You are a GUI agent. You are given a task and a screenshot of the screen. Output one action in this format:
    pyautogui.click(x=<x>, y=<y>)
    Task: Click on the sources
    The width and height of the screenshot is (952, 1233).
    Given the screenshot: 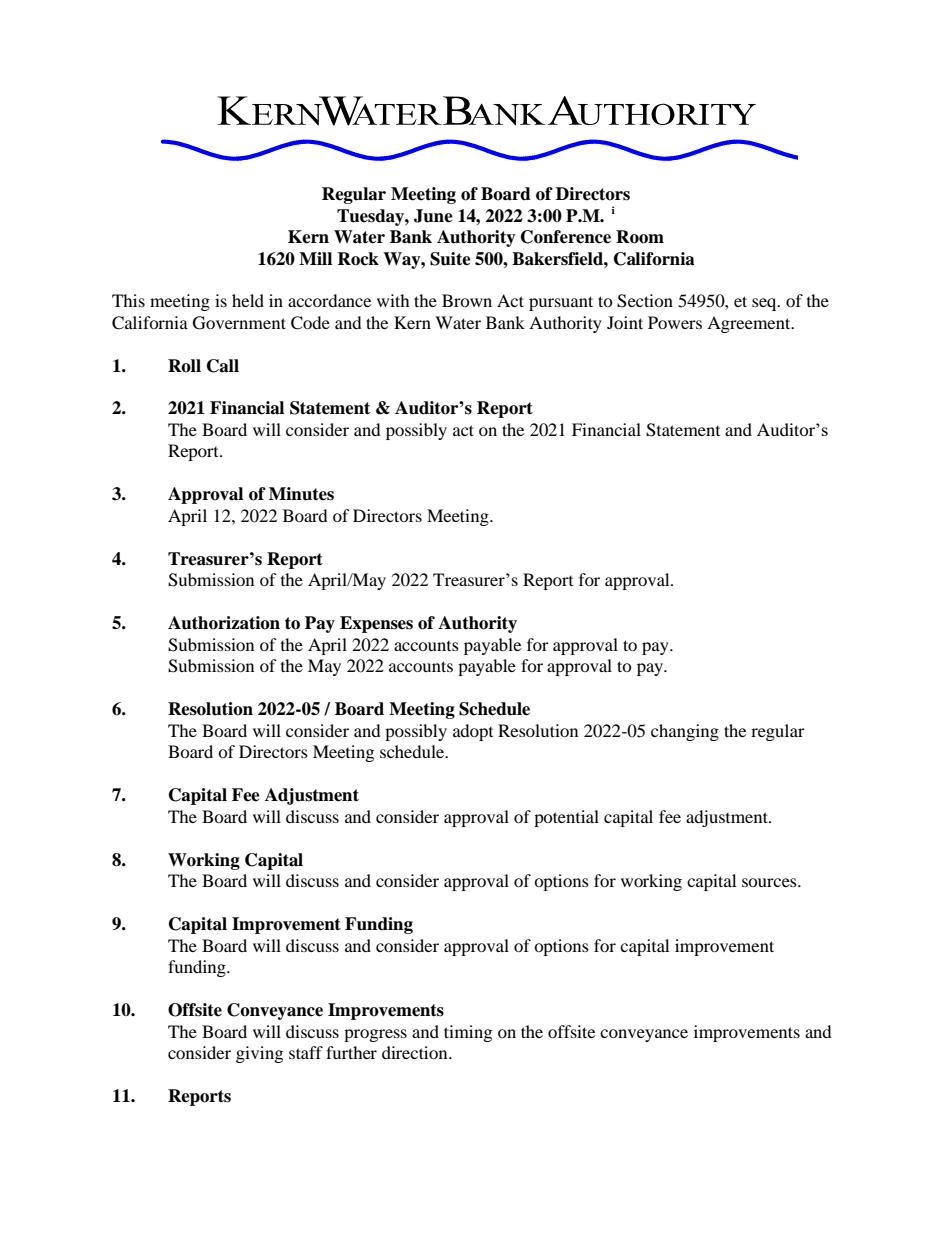 What is the action you would take?
    pyautogui.click(x=770, y=882)
